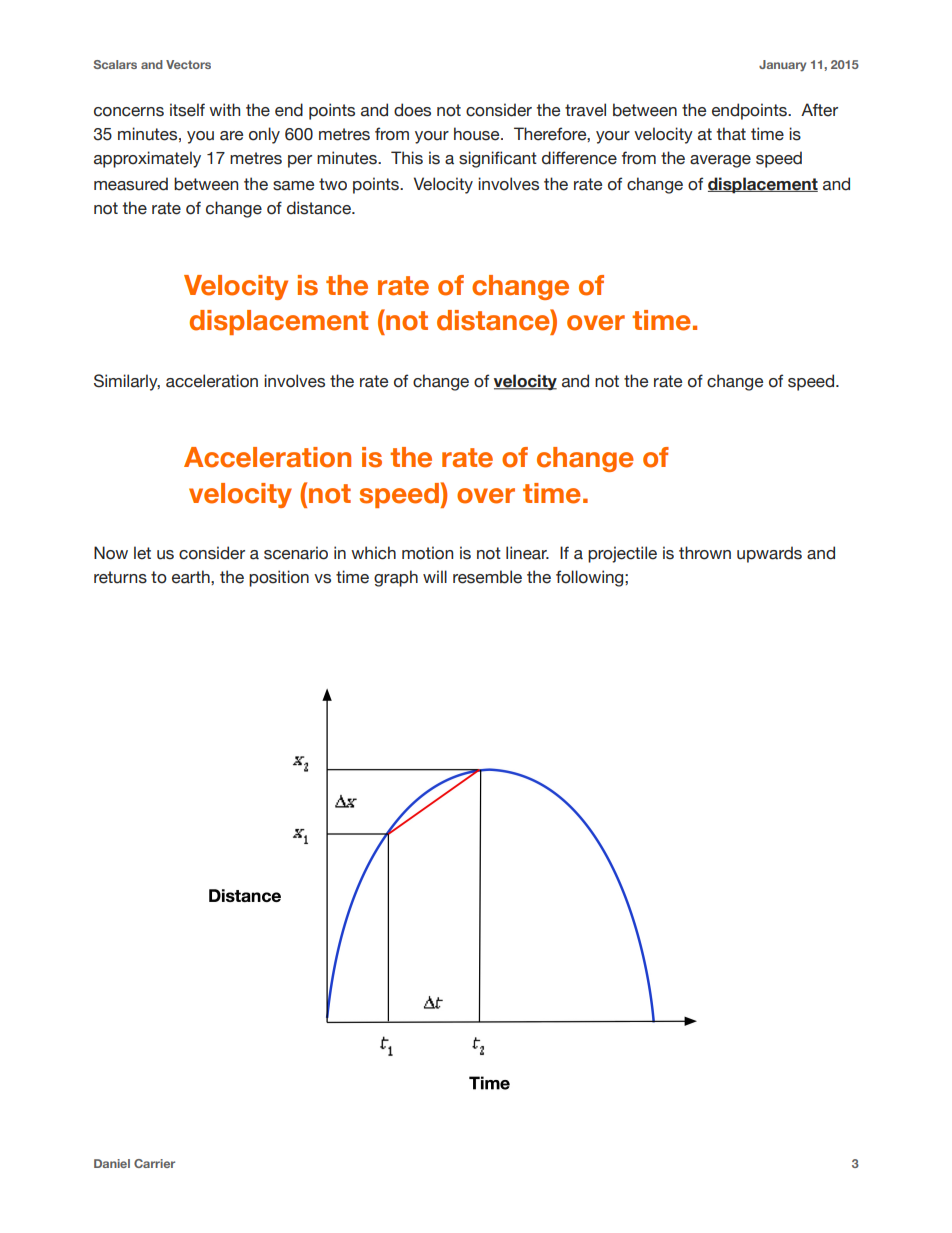 This page has width=952, height=1233. I want to click on Carrier, so click(154, 1163).
